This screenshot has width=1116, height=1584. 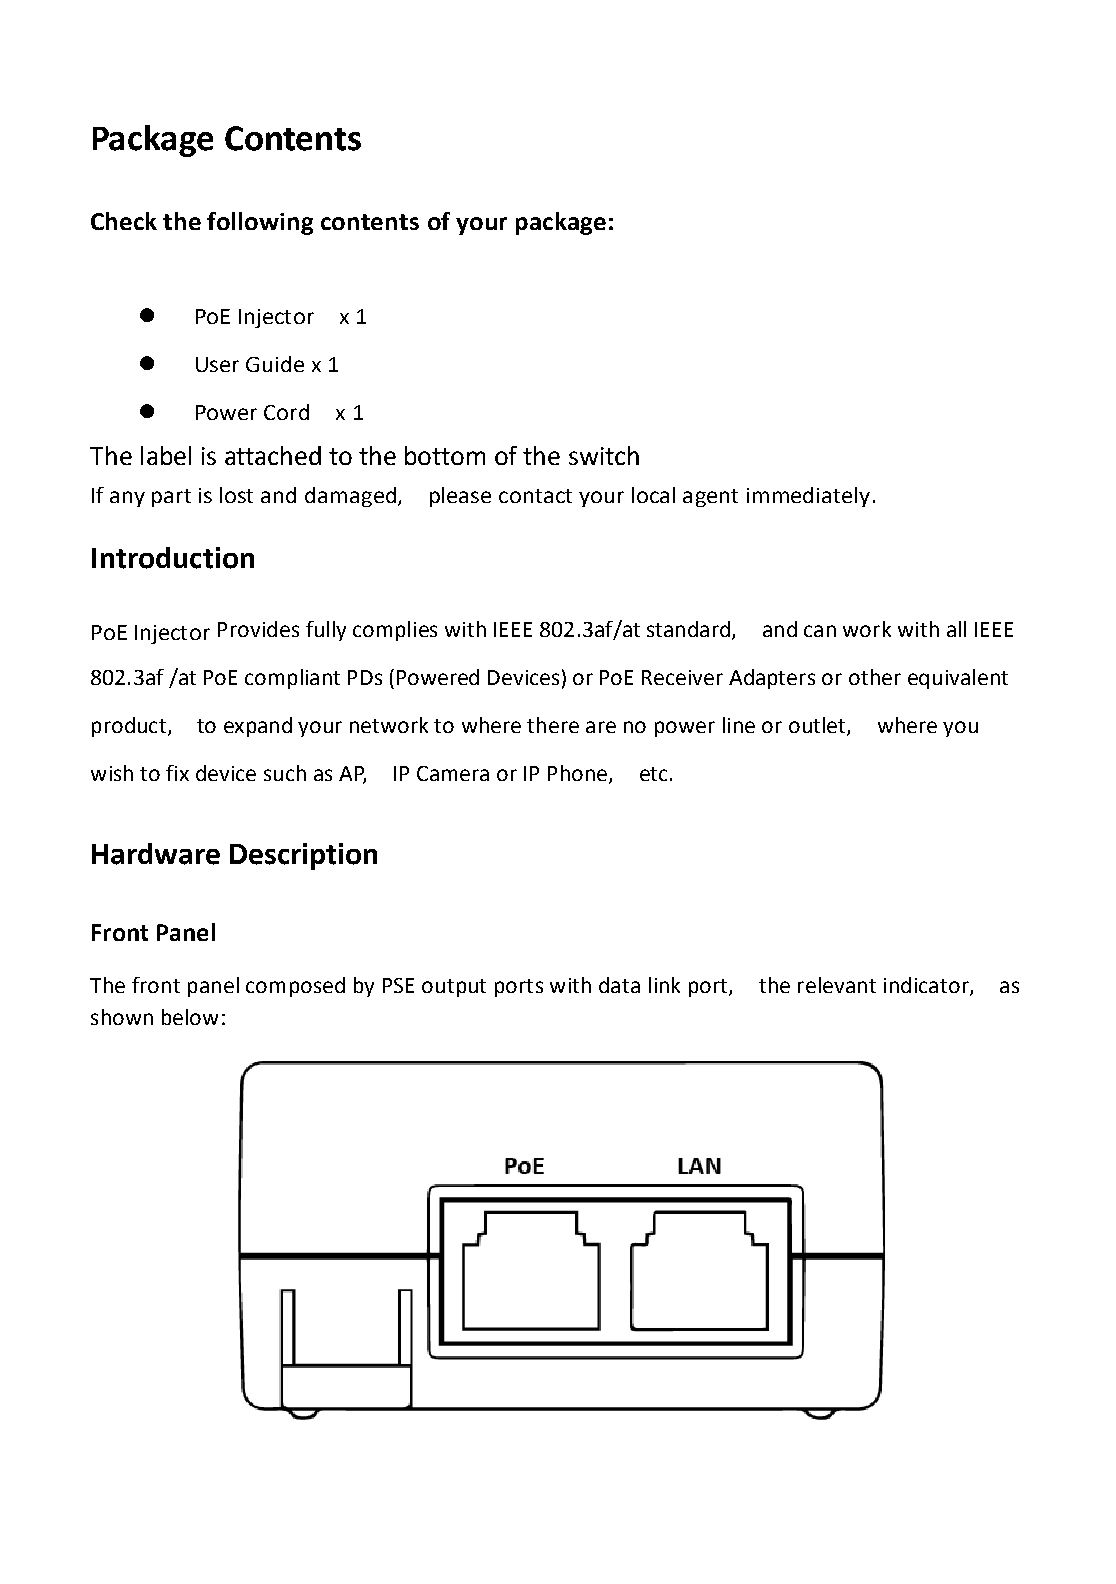 I want to click on following, so click(x=260, y=223).
